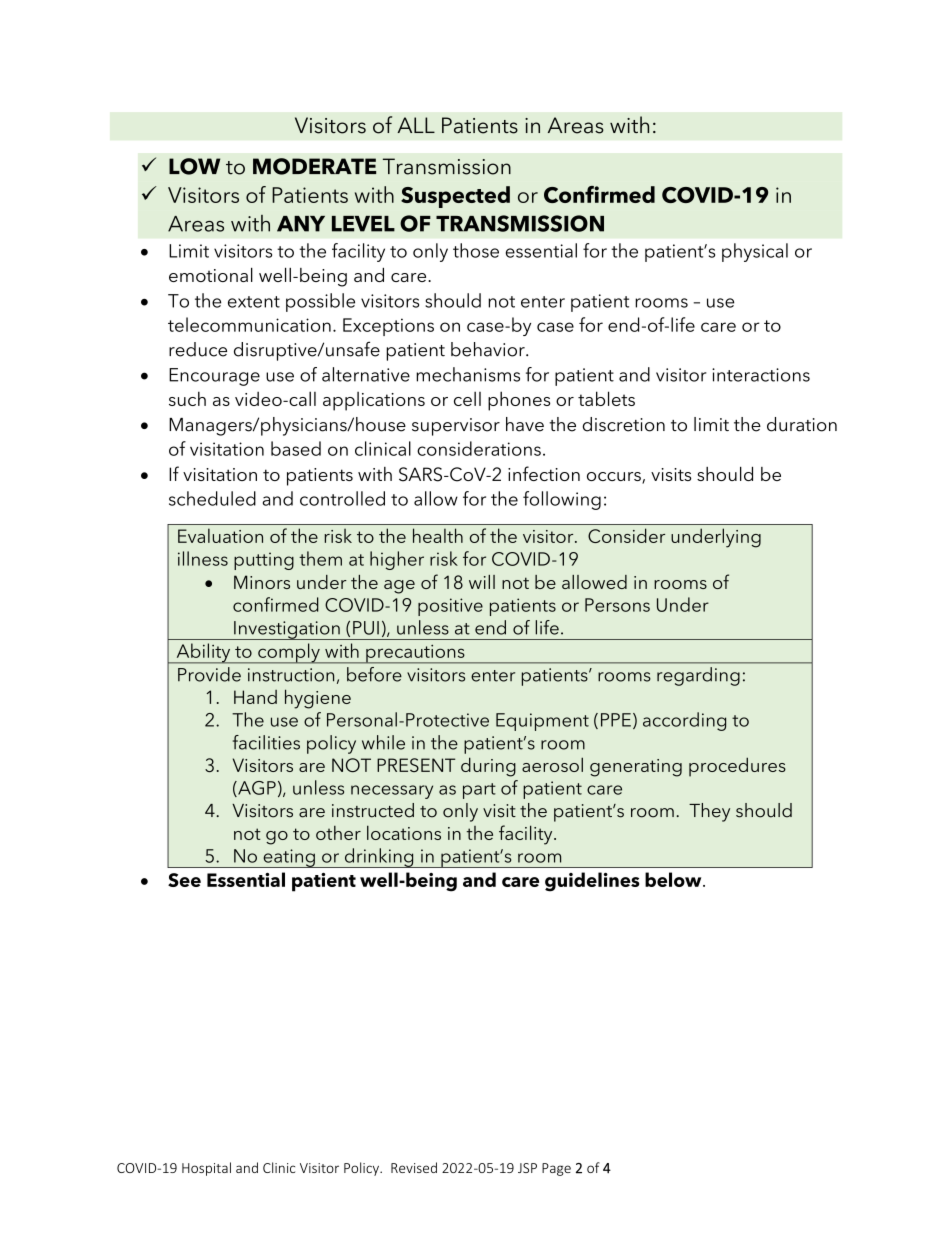 The image size is (952, 1233). I want to click on regarding, so click(698, 676).
